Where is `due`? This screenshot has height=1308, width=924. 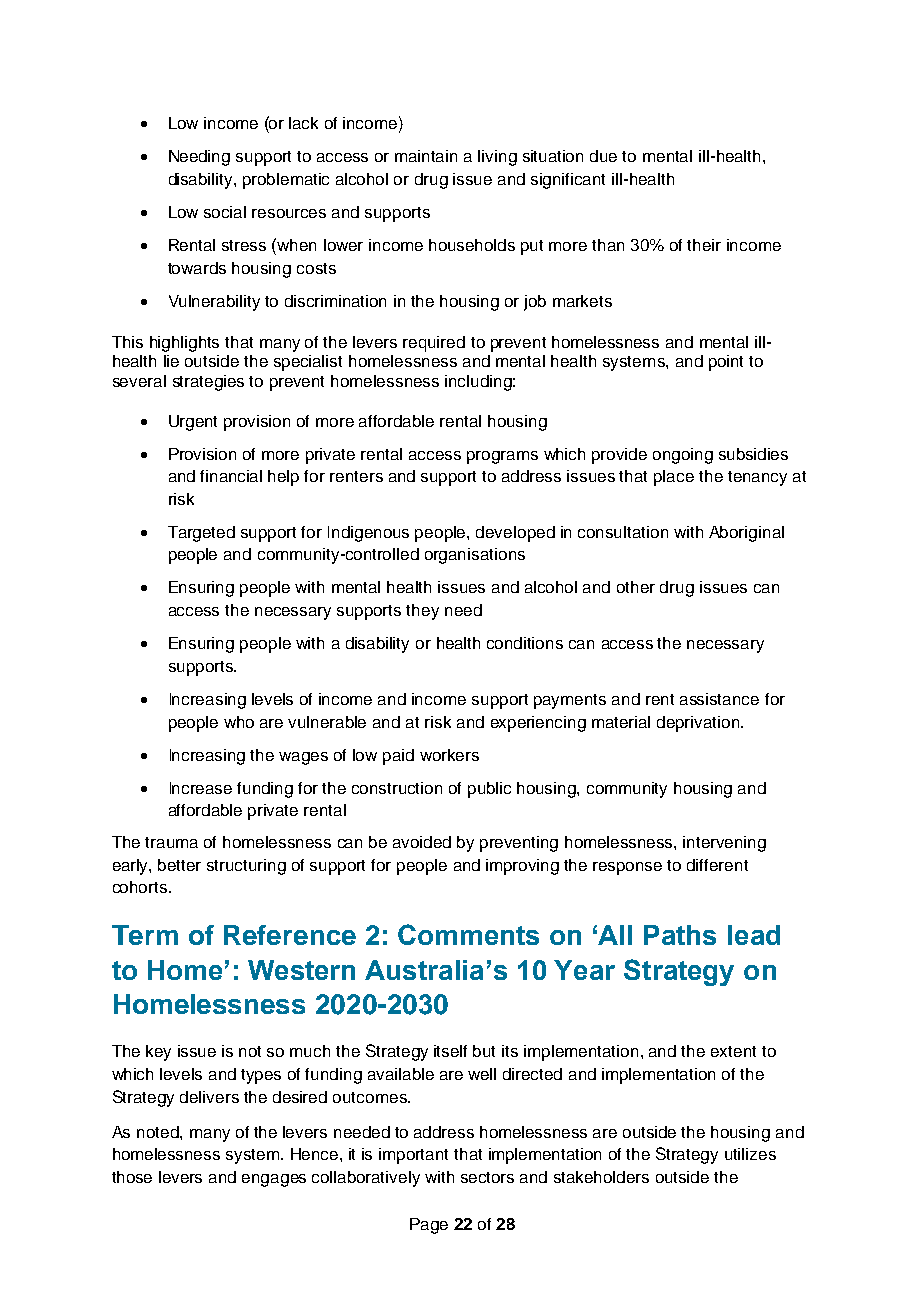 due is located at coordinates (603, 156).
